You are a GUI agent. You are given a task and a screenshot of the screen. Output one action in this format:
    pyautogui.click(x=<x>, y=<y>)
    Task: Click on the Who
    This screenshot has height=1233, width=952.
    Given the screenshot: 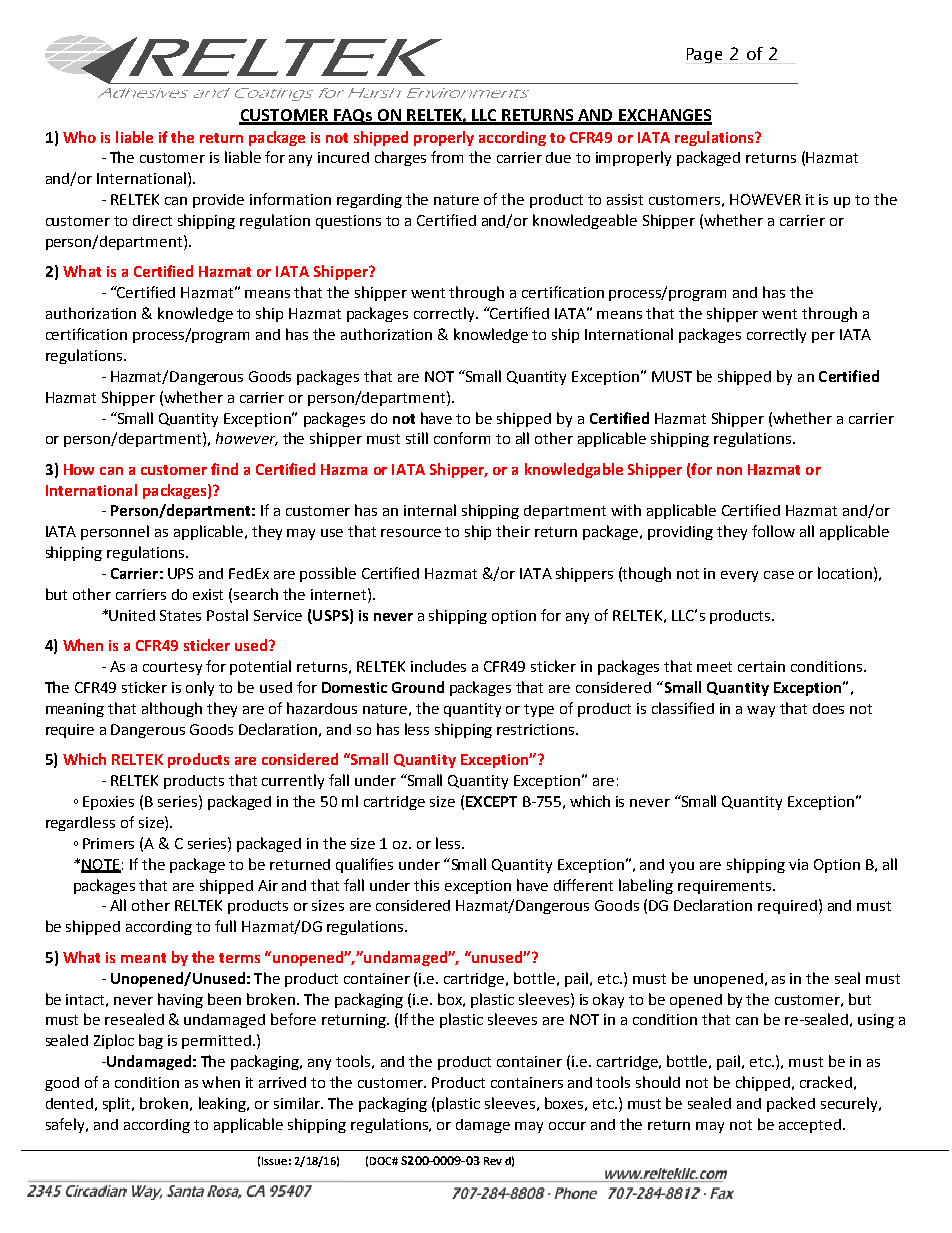 What is the action you would take?
    pyautogui.click(x=79, y=137)
